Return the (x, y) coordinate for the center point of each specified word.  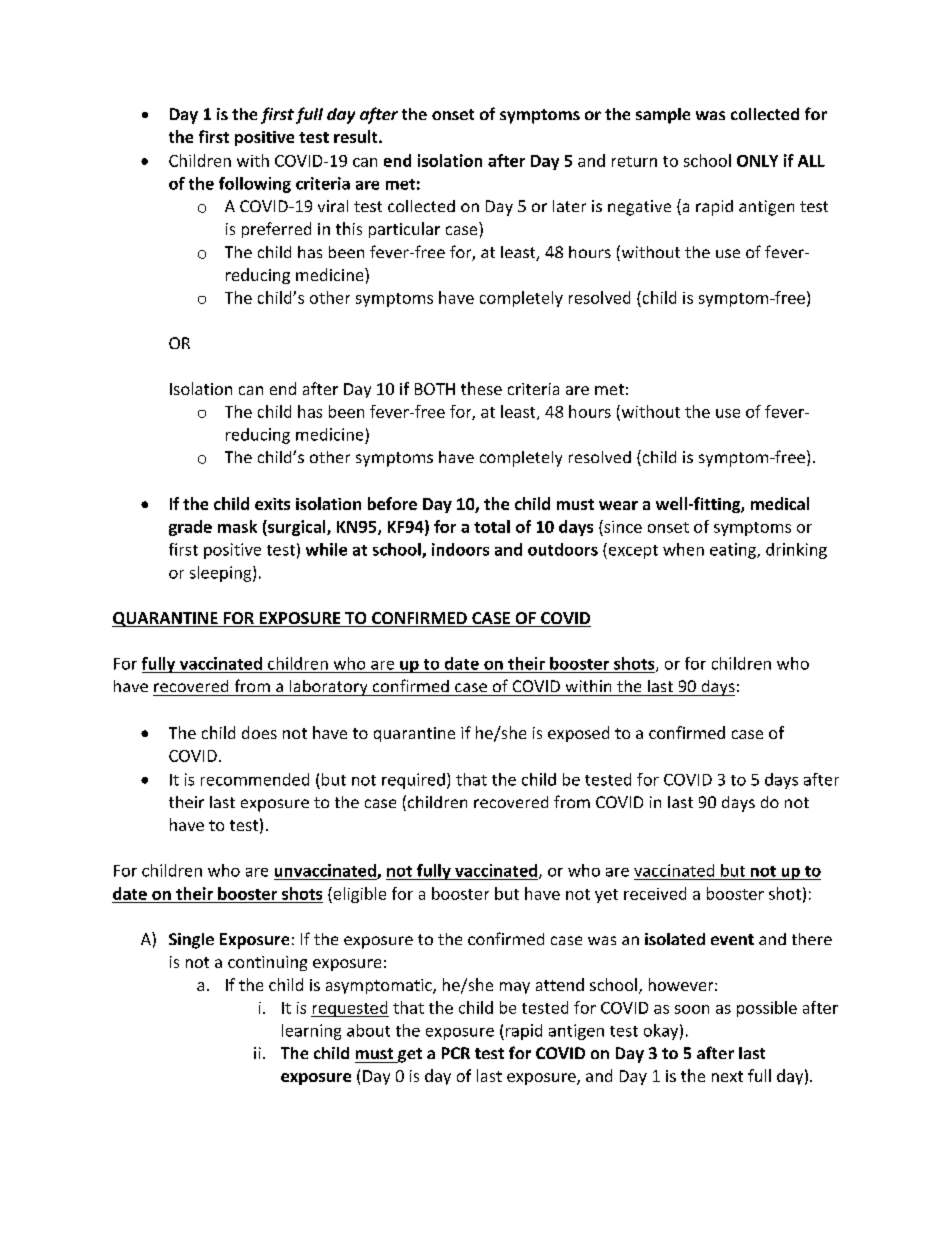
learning (311, 1032)
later (569, 206)
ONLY (757, 161)
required (413, 781)
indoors (460, 549)
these (481, 388)
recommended (255, 779)
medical (780, 503)
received (655, 893)
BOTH (435, 389)
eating (734, 551)
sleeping (222, 574)
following (255, 185)
